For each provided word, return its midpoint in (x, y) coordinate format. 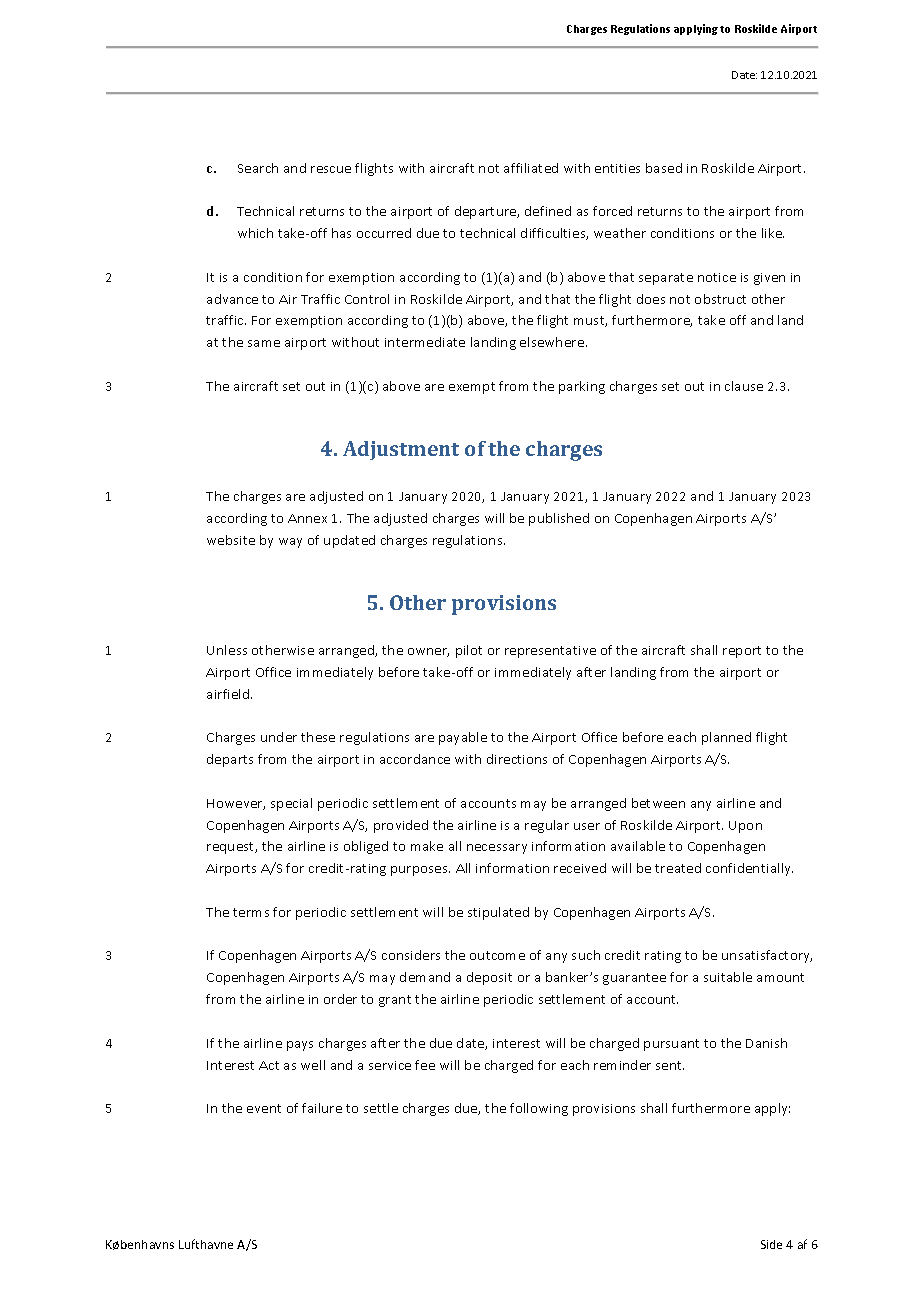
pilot (469, 651)
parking (582, 387)
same (264, 343)
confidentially (749, 869)
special (291, 804)
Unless (227, 650)
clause (744, 386)
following (539, 1109)
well (313, 1065)
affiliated (531, 168)
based (664, 168)
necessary (497, 849)
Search (258, 168)
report (742, 652)
